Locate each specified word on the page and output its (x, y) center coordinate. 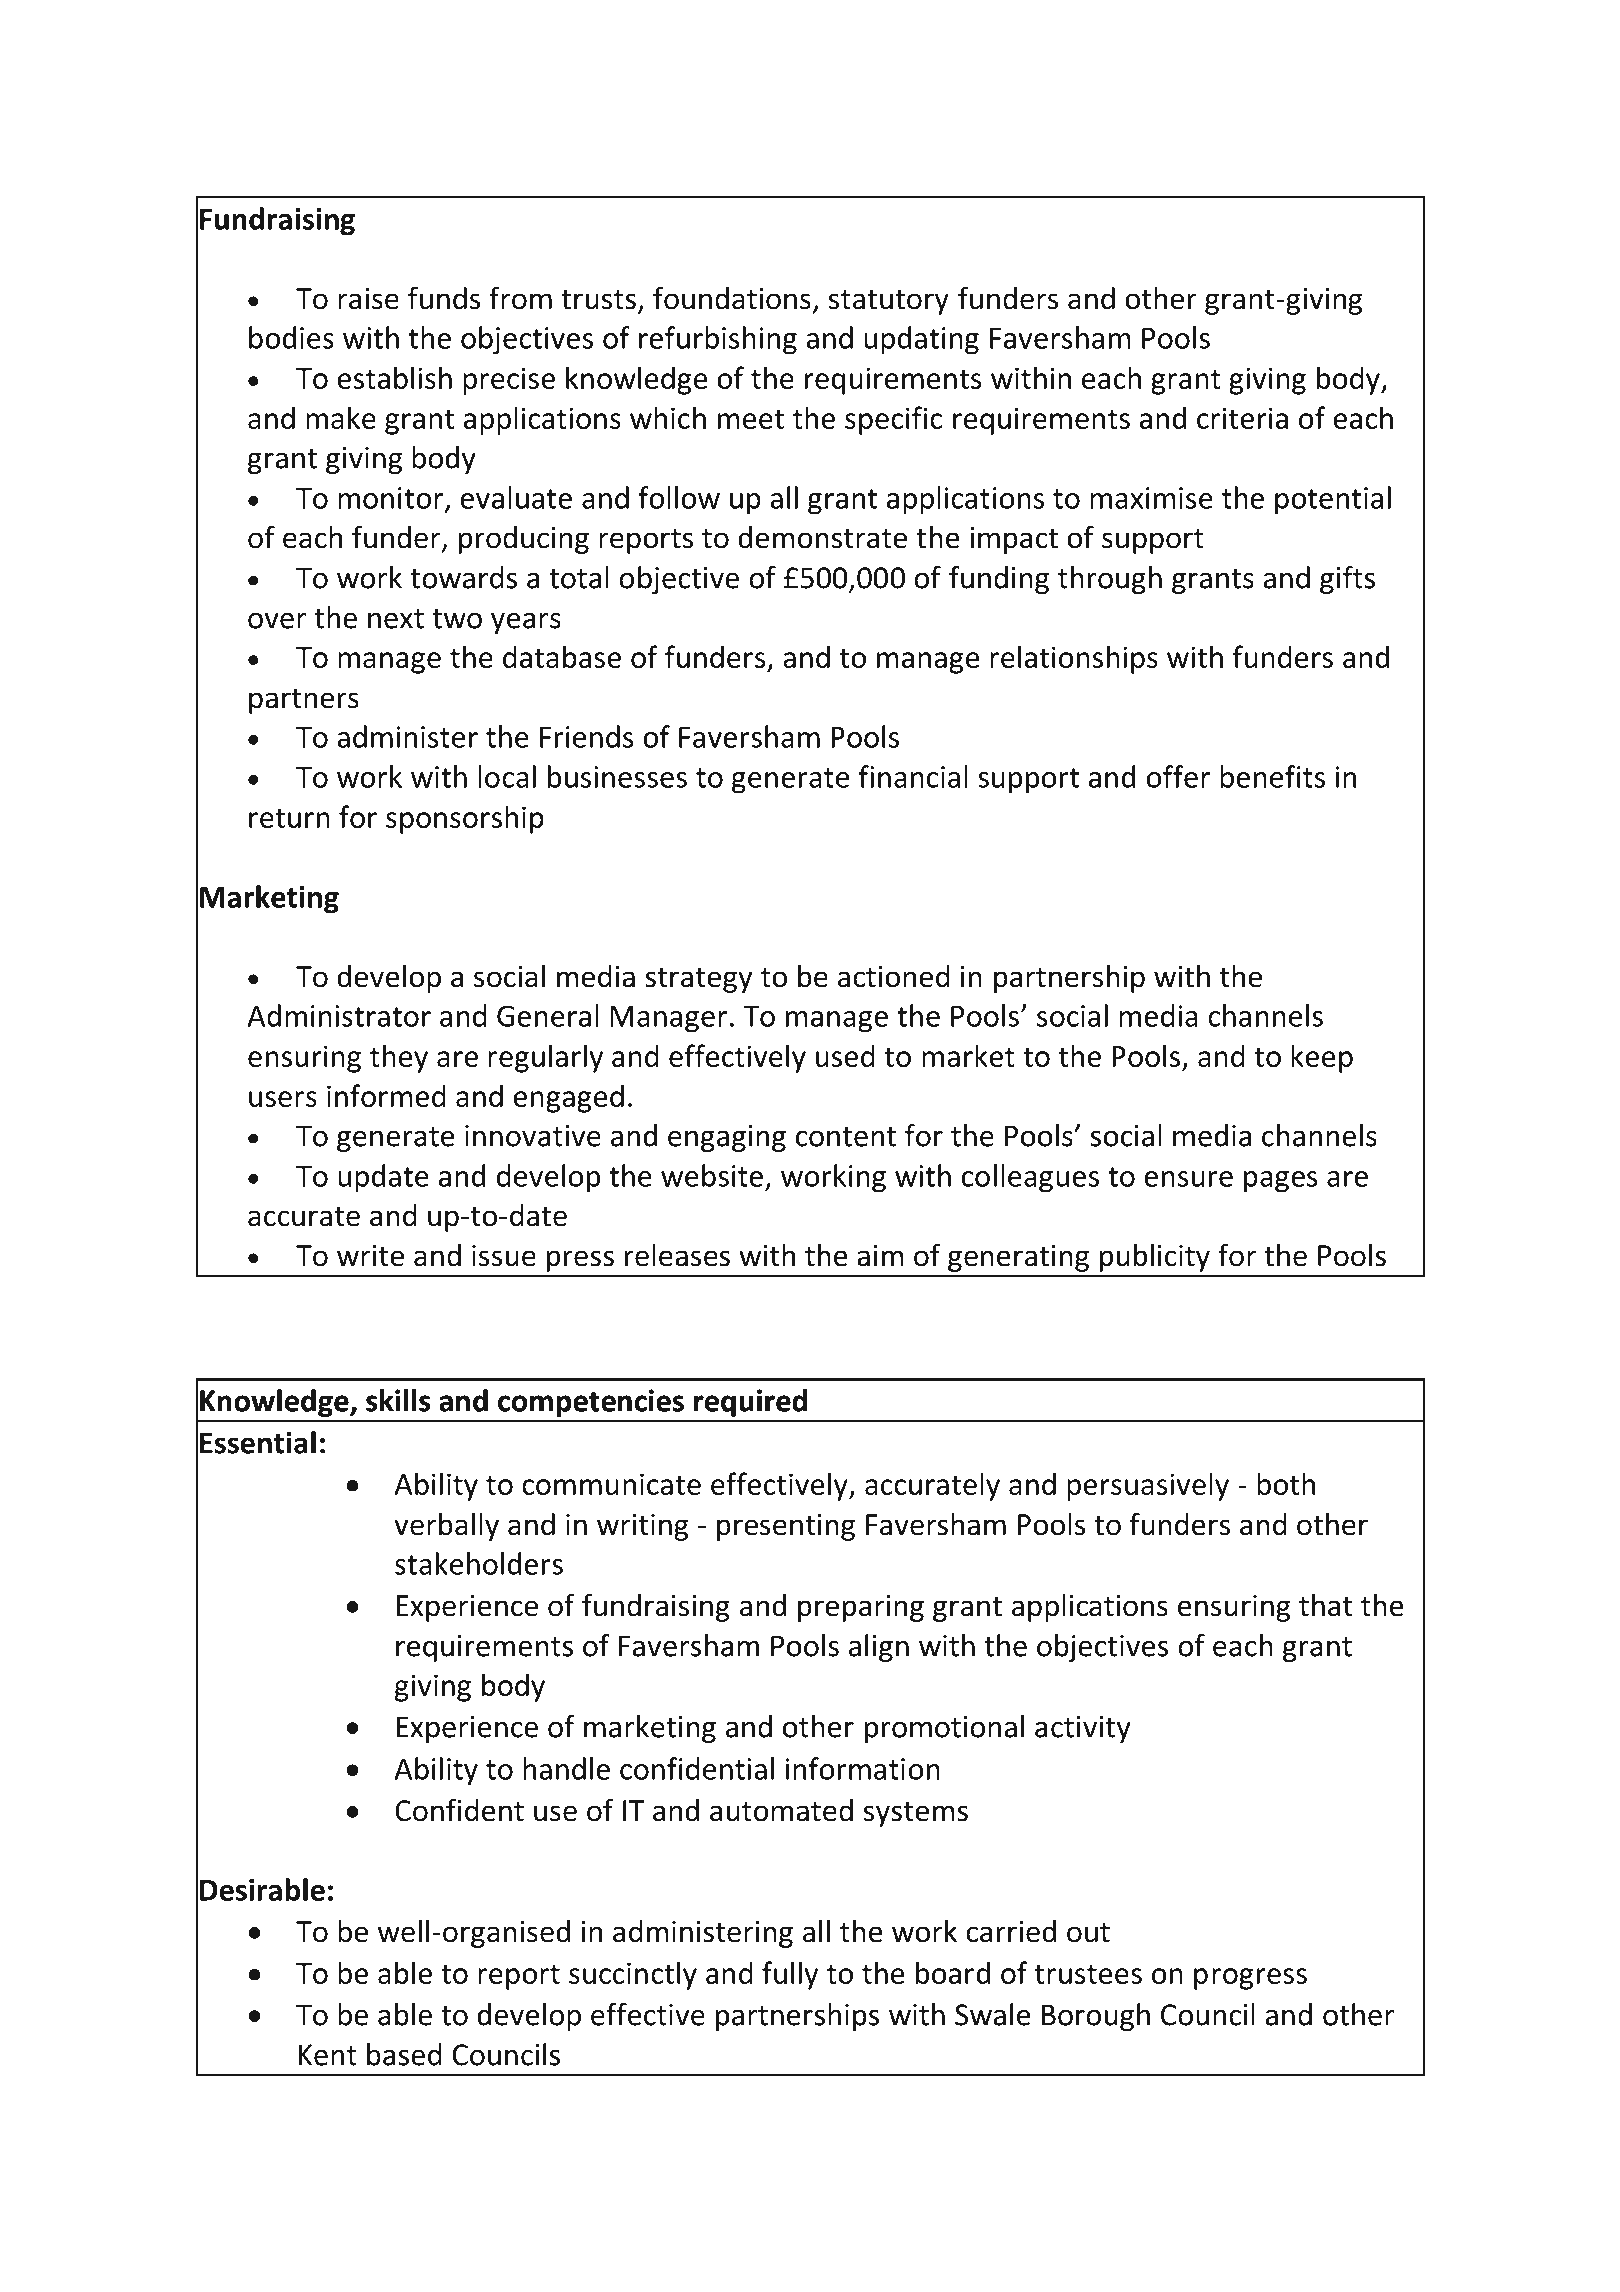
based (404, 2054)
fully (790, 1975)
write (370, 1256)
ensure (1188, 1179)
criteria (1242, 418)
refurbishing (718, 340)
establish (394, 377)
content (846, 1137)
